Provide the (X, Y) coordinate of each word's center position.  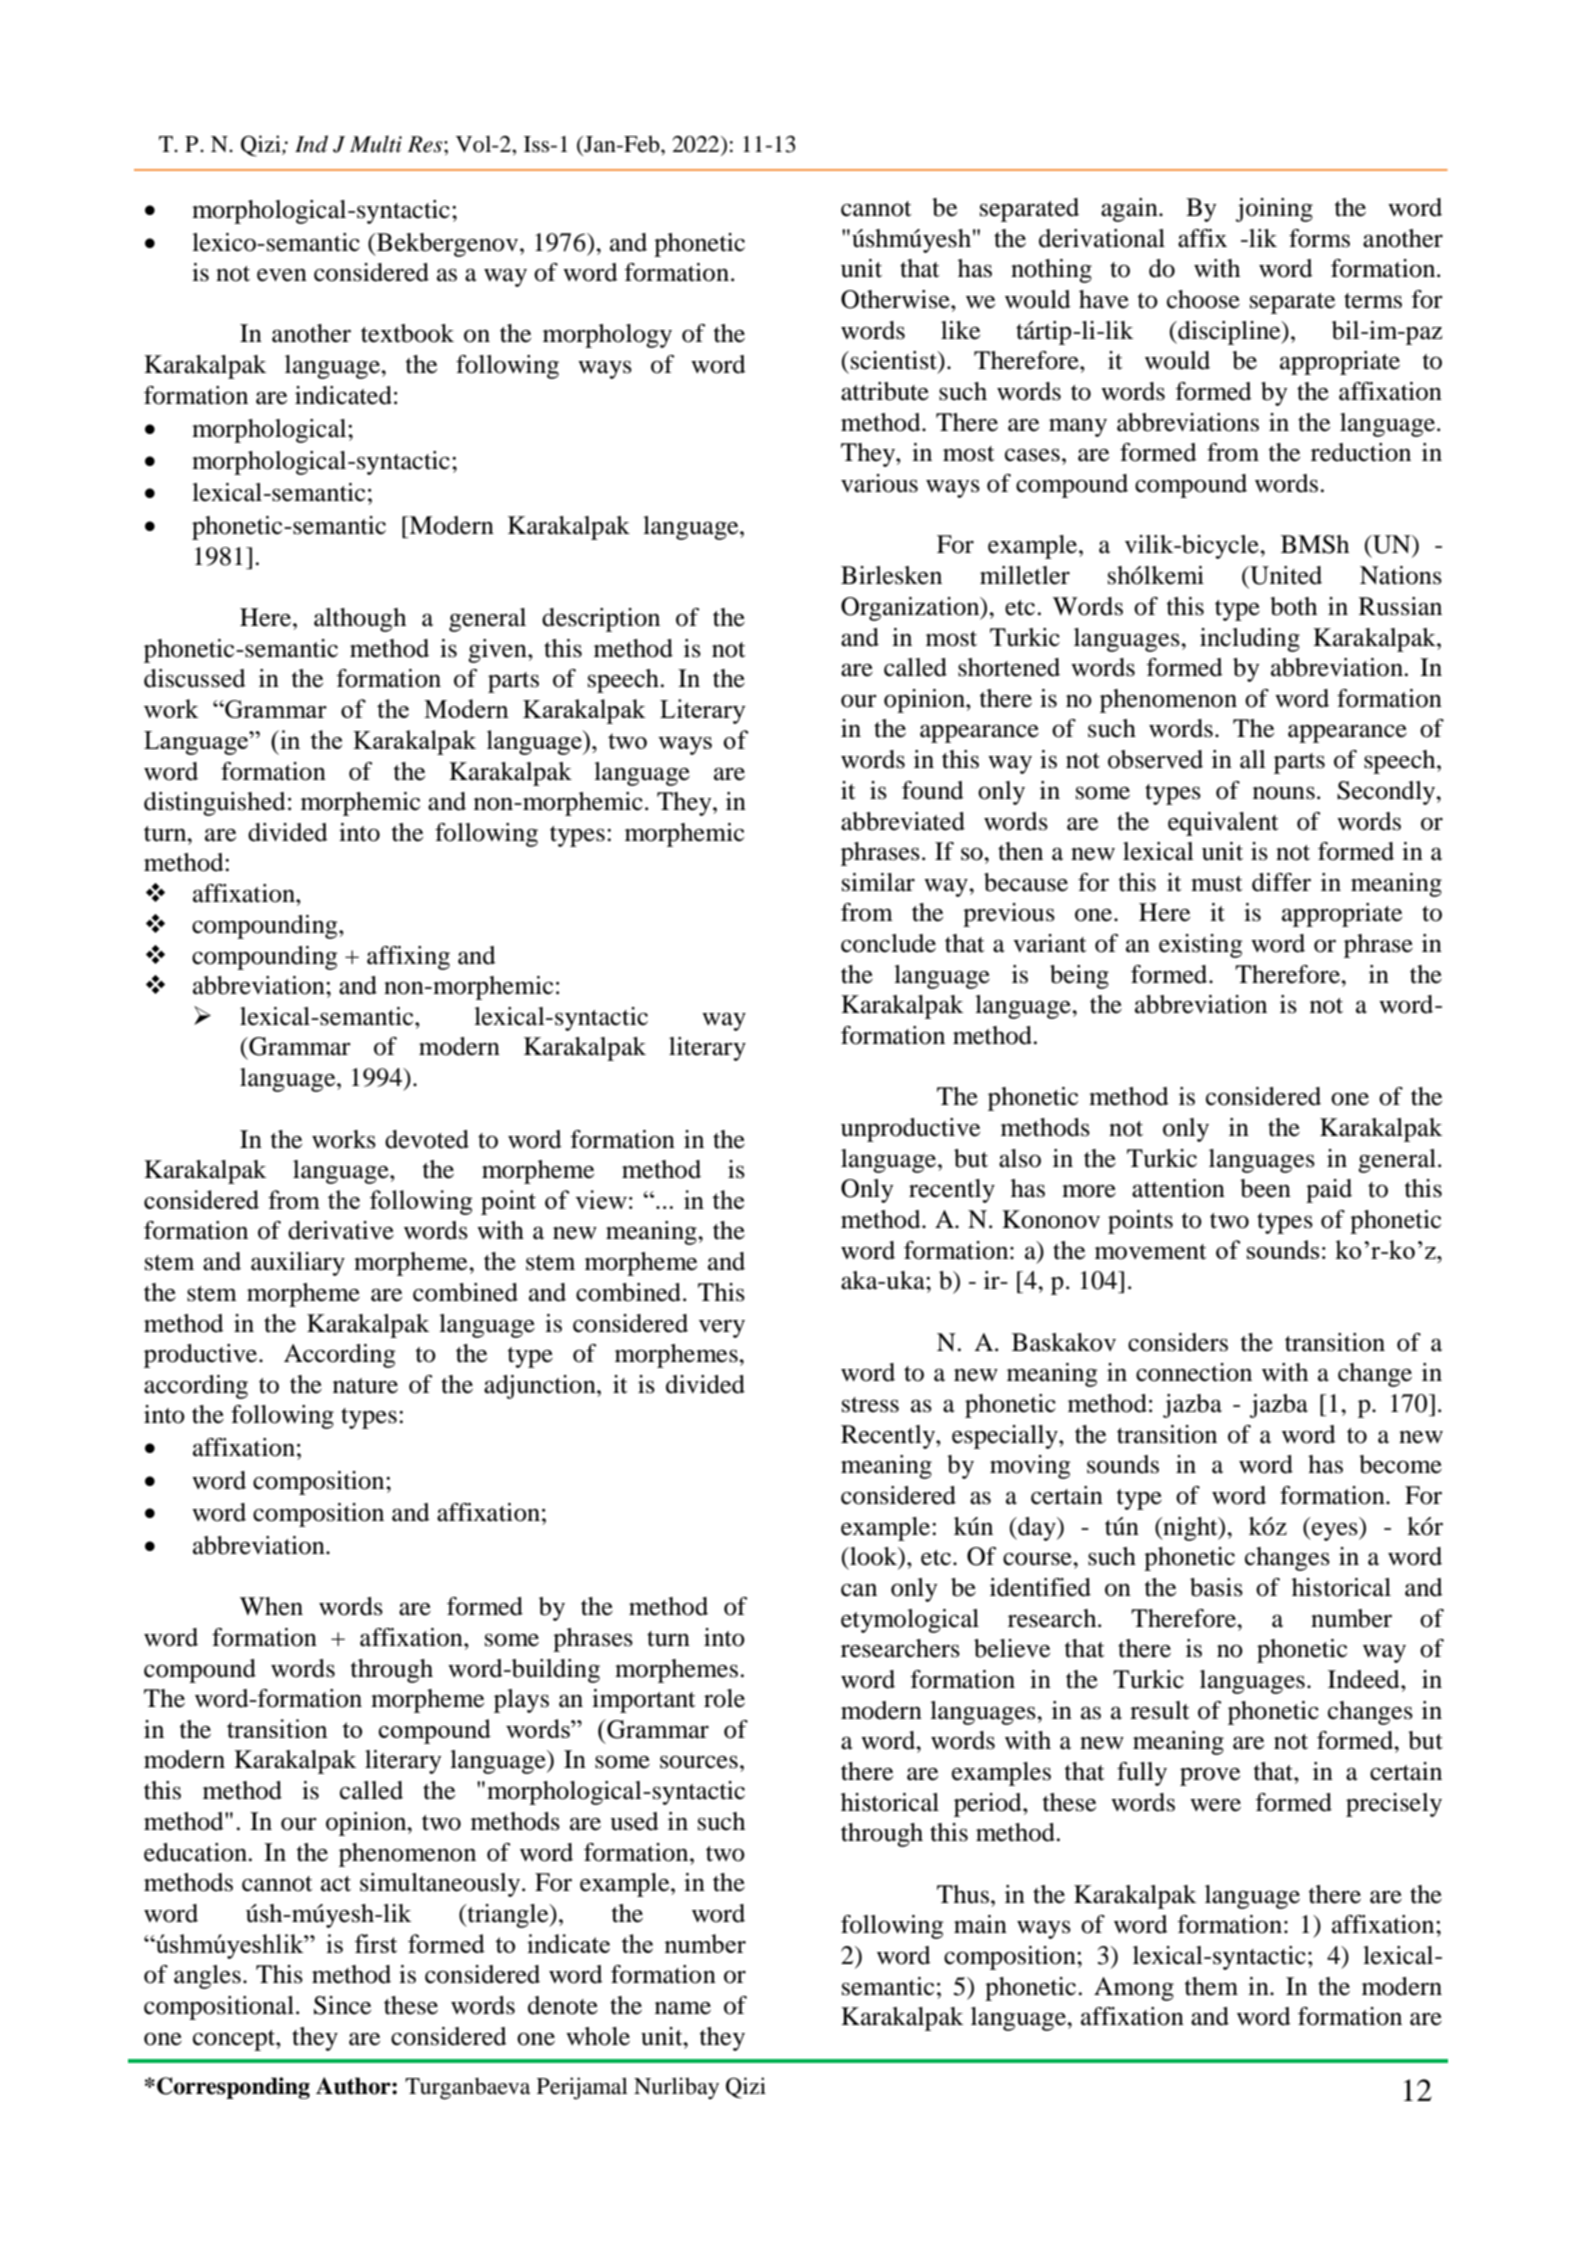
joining (1274, 210)
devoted (427, 1139)
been (1265, 1188)
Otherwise (896, 299)
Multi (376, 144)
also (1020, 1158)
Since (342, 2005)
